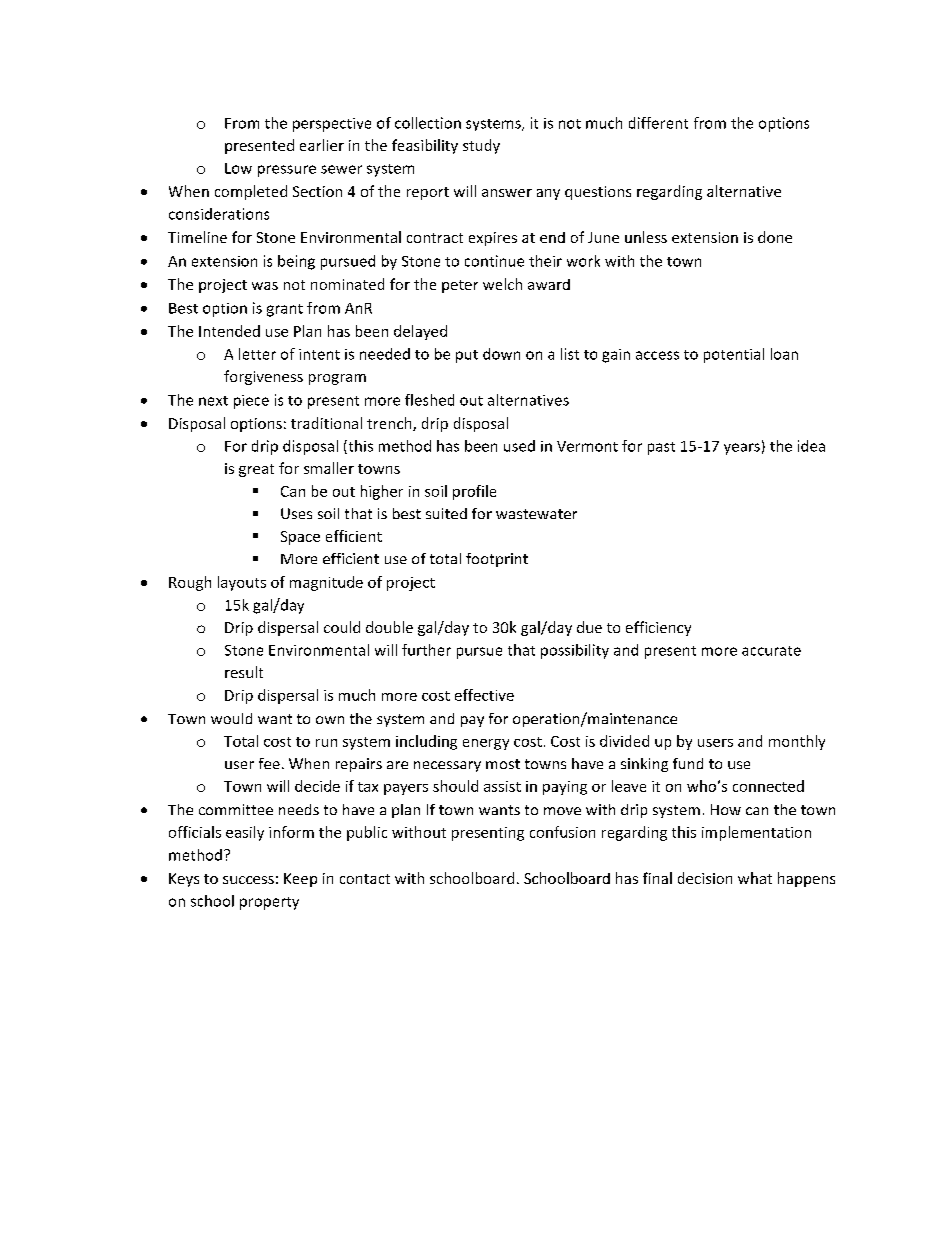 This document has width=952, height=1233. What do you see at coordinates (536, 514) in the document?
I see `wastewater` at bounding box center [536, 514].
